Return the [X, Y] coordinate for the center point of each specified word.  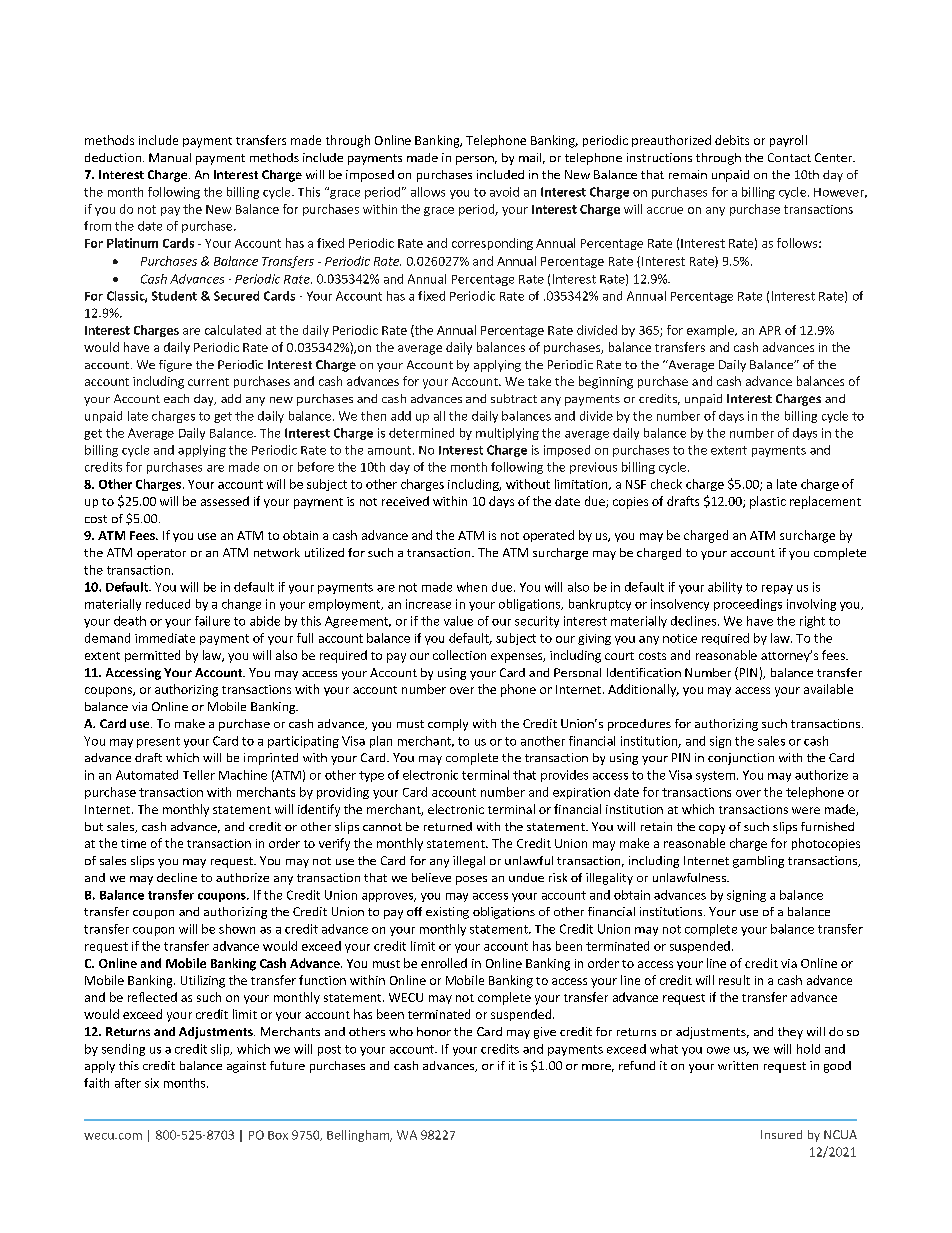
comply [448, 725]
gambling [758, 862]
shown [237, 929]
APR [770, 330]
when [472, 587]
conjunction [741, 759]
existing [447, 913]
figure [175, 366]
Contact [789, 157]
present [158, 742]
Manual [170, 157]
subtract [514, 398]
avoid [504, 192]
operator [161, 554]
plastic [768, 502]
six [152, 1083]
